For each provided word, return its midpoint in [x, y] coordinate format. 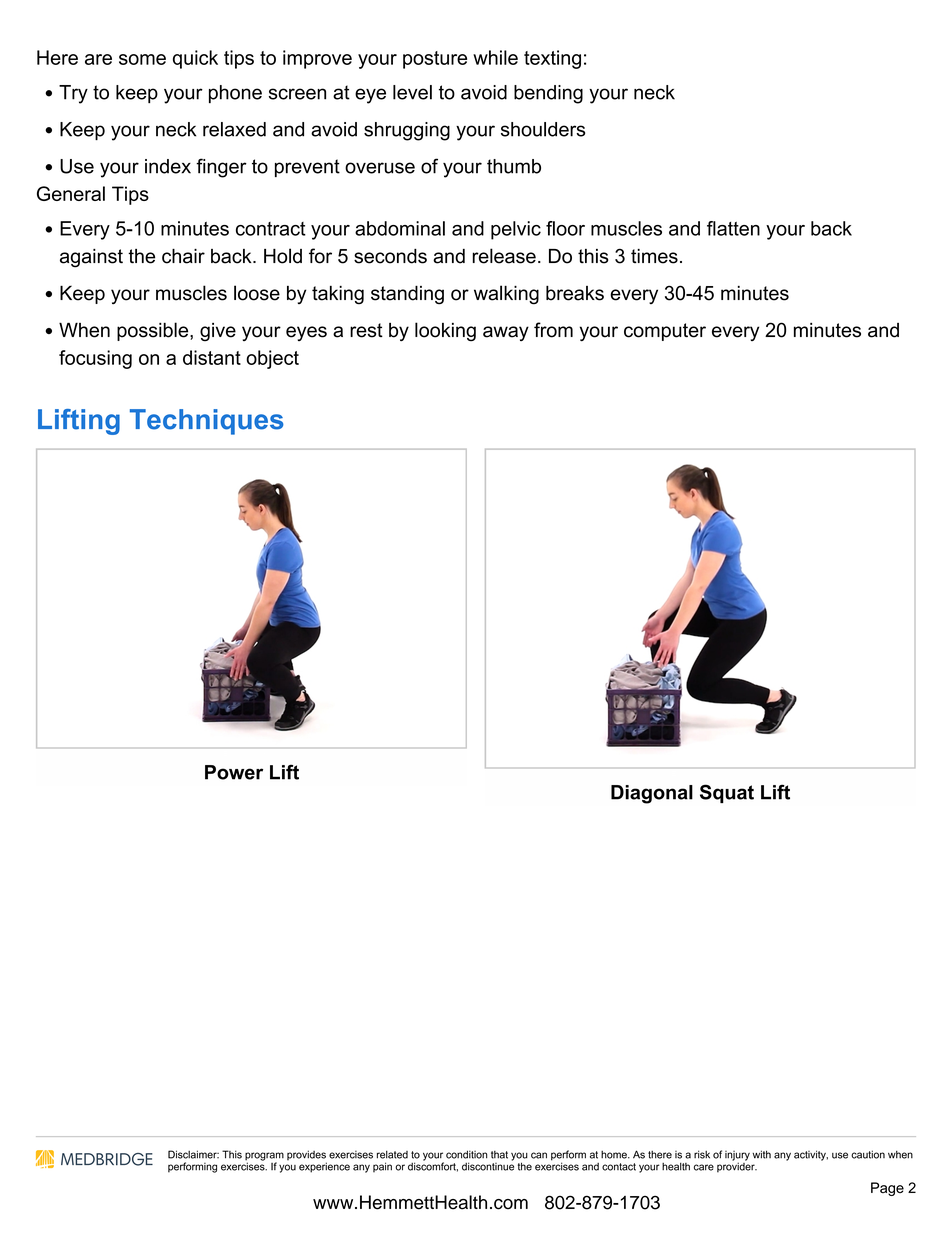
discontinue [488, 1165]
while [495, 57]
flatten [733, 228]
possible [154, 331]
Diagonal [652, 794]
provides [307, 1156]
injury [737, 1157]
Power [234, 772]
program [264, 1157]
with [761, 1154]
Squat [727, 793]
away [506, 333]
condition [467, 1154]
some [142, 59]
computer [665, 332]
